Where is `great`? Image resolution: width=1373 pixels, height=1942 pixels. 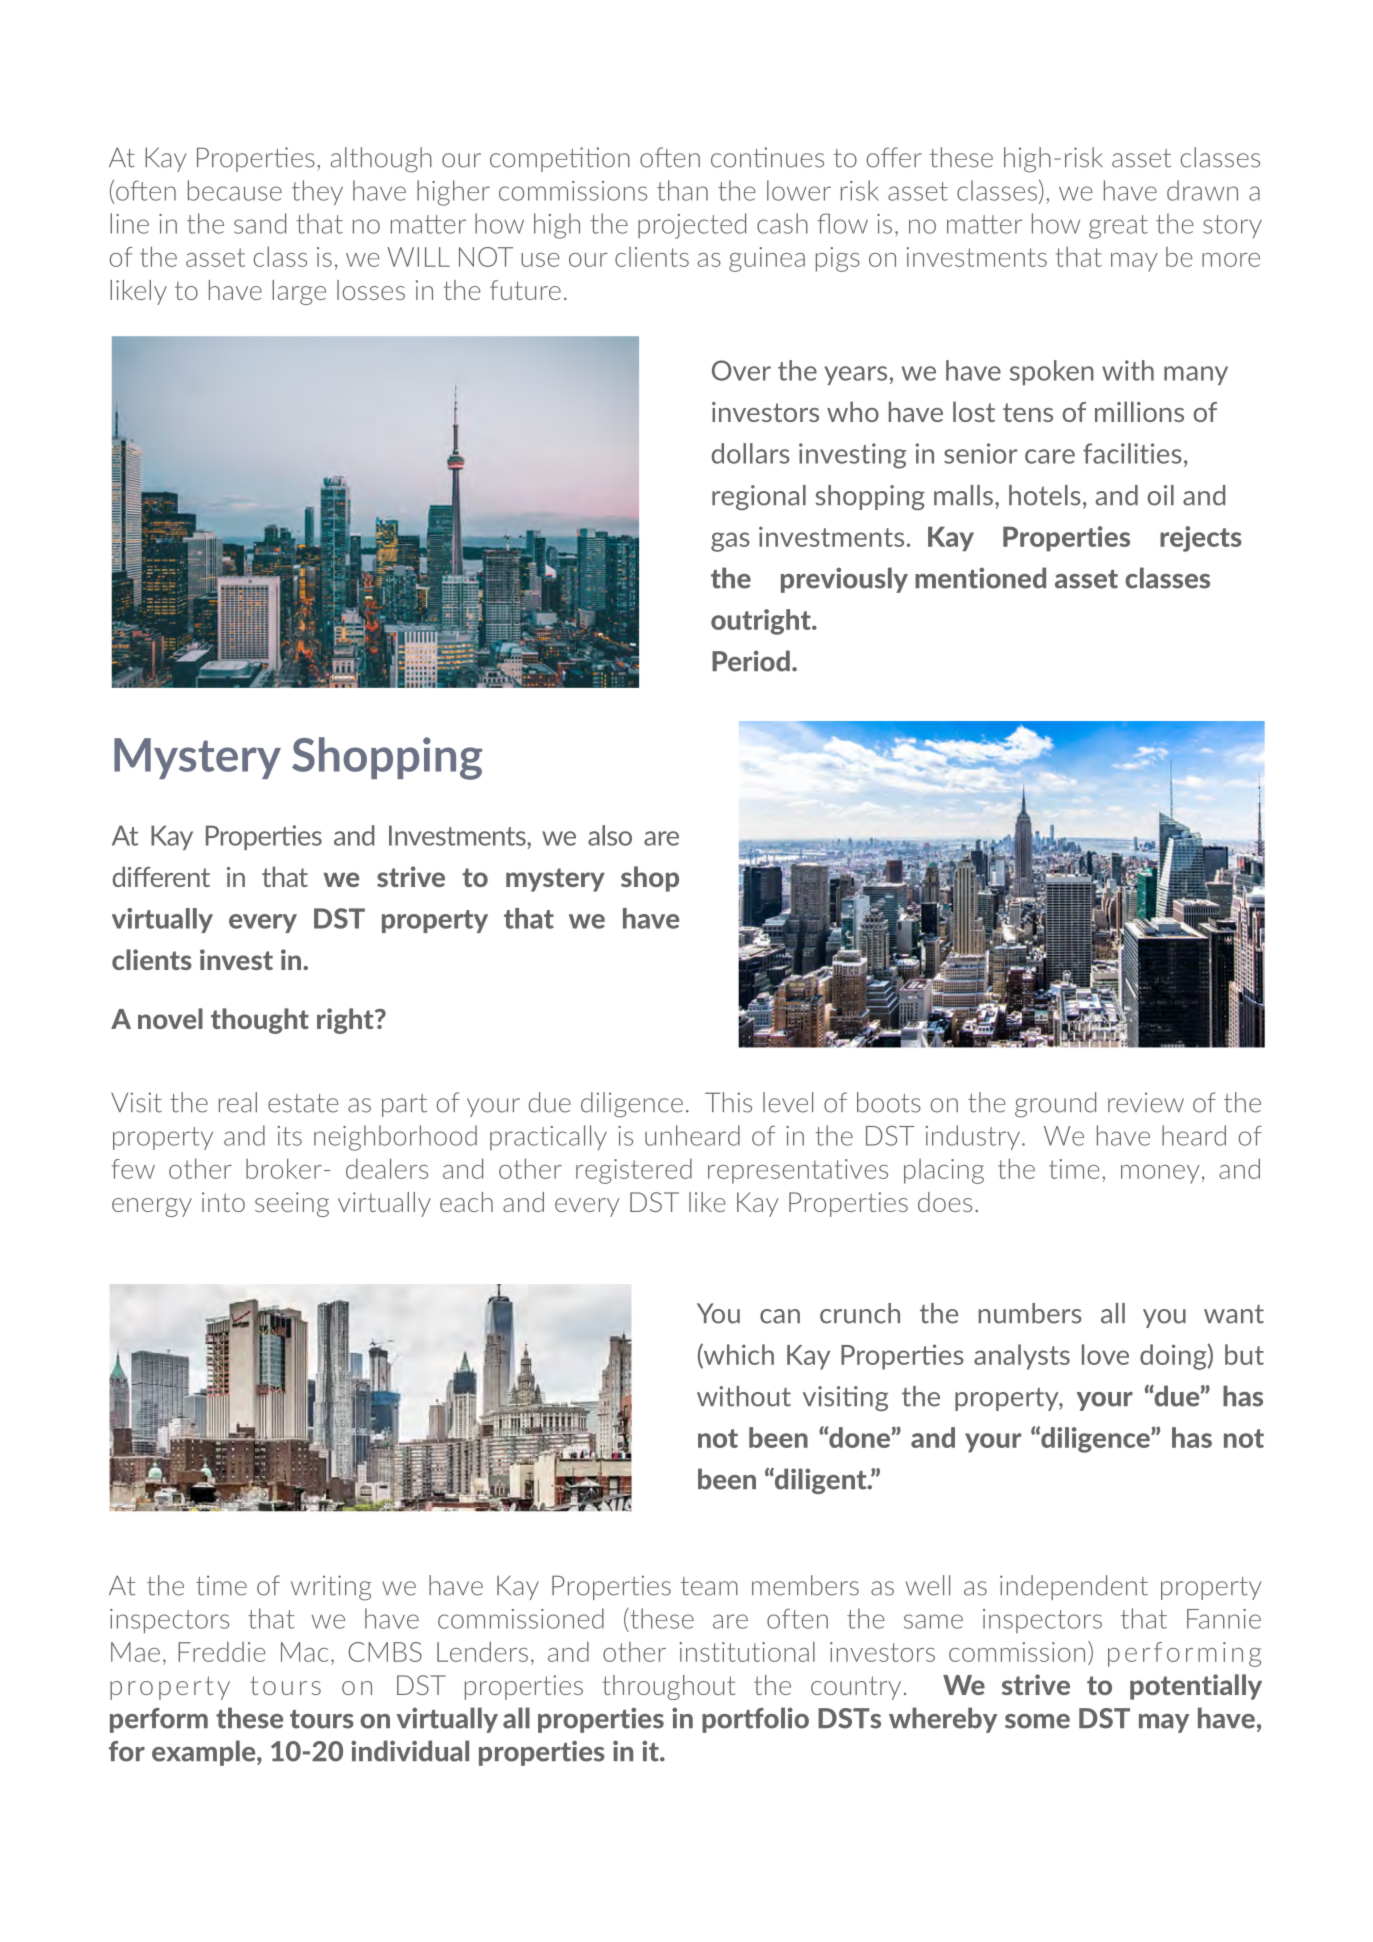
great is located at coordinates (1118, 227).
